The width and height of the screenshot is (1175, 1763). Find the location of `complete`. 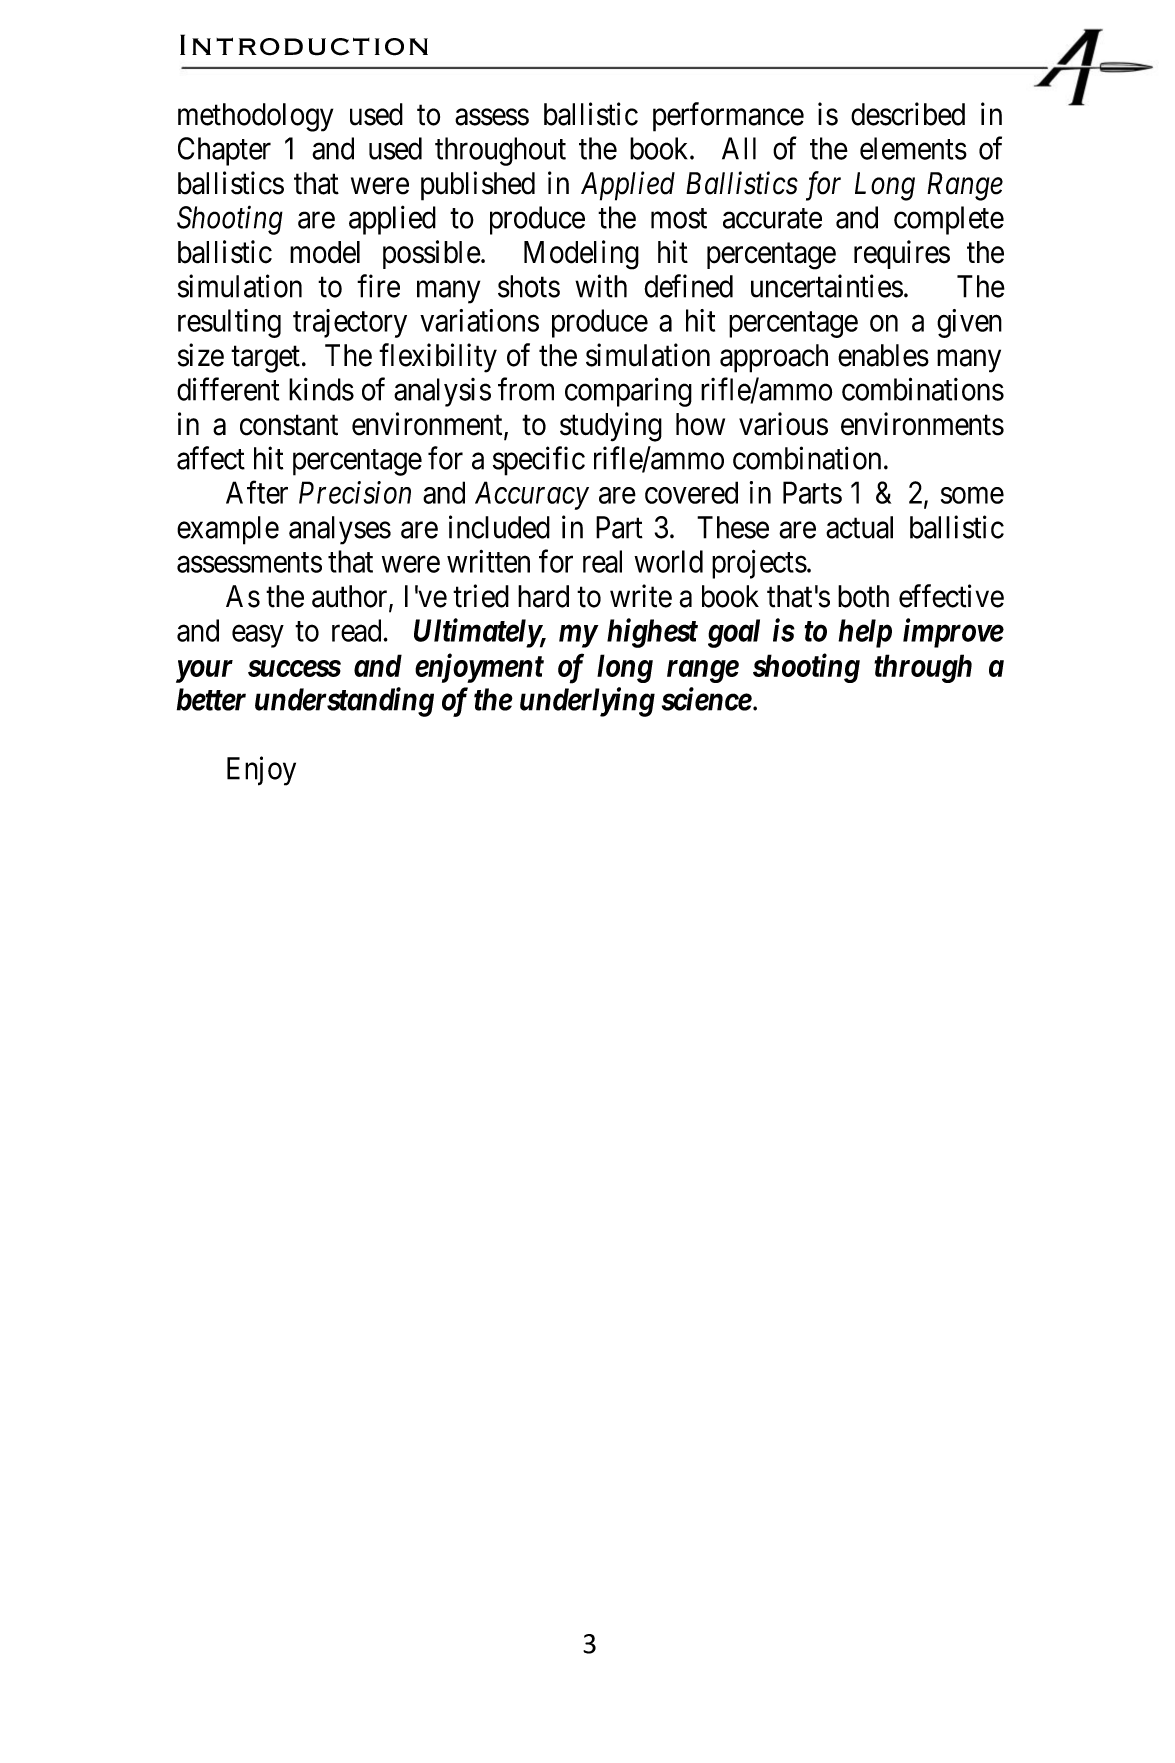

complete is located at coordinates (949, 220).
